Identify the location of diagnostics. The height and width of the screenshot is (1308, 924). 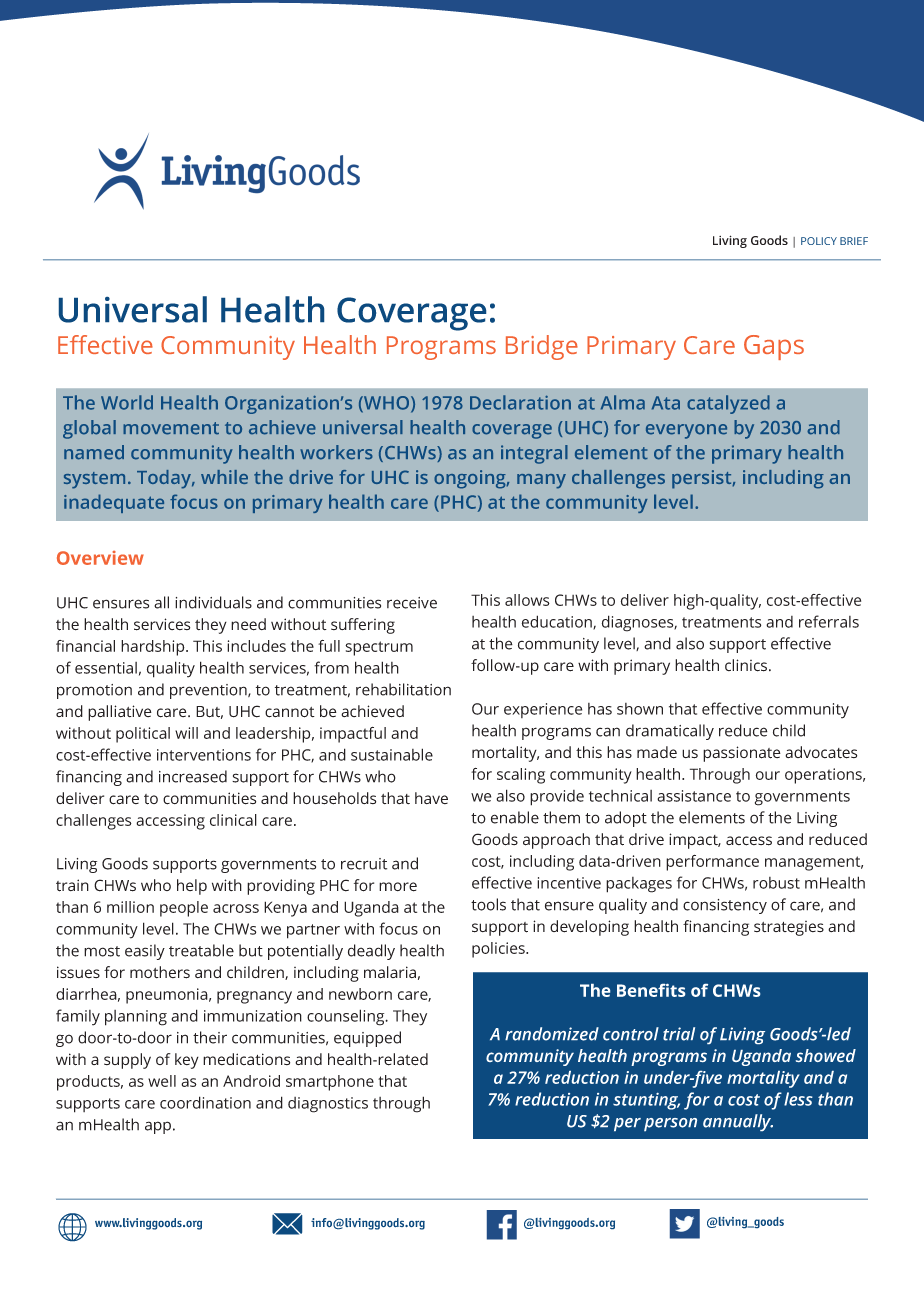
(328, 1105).
